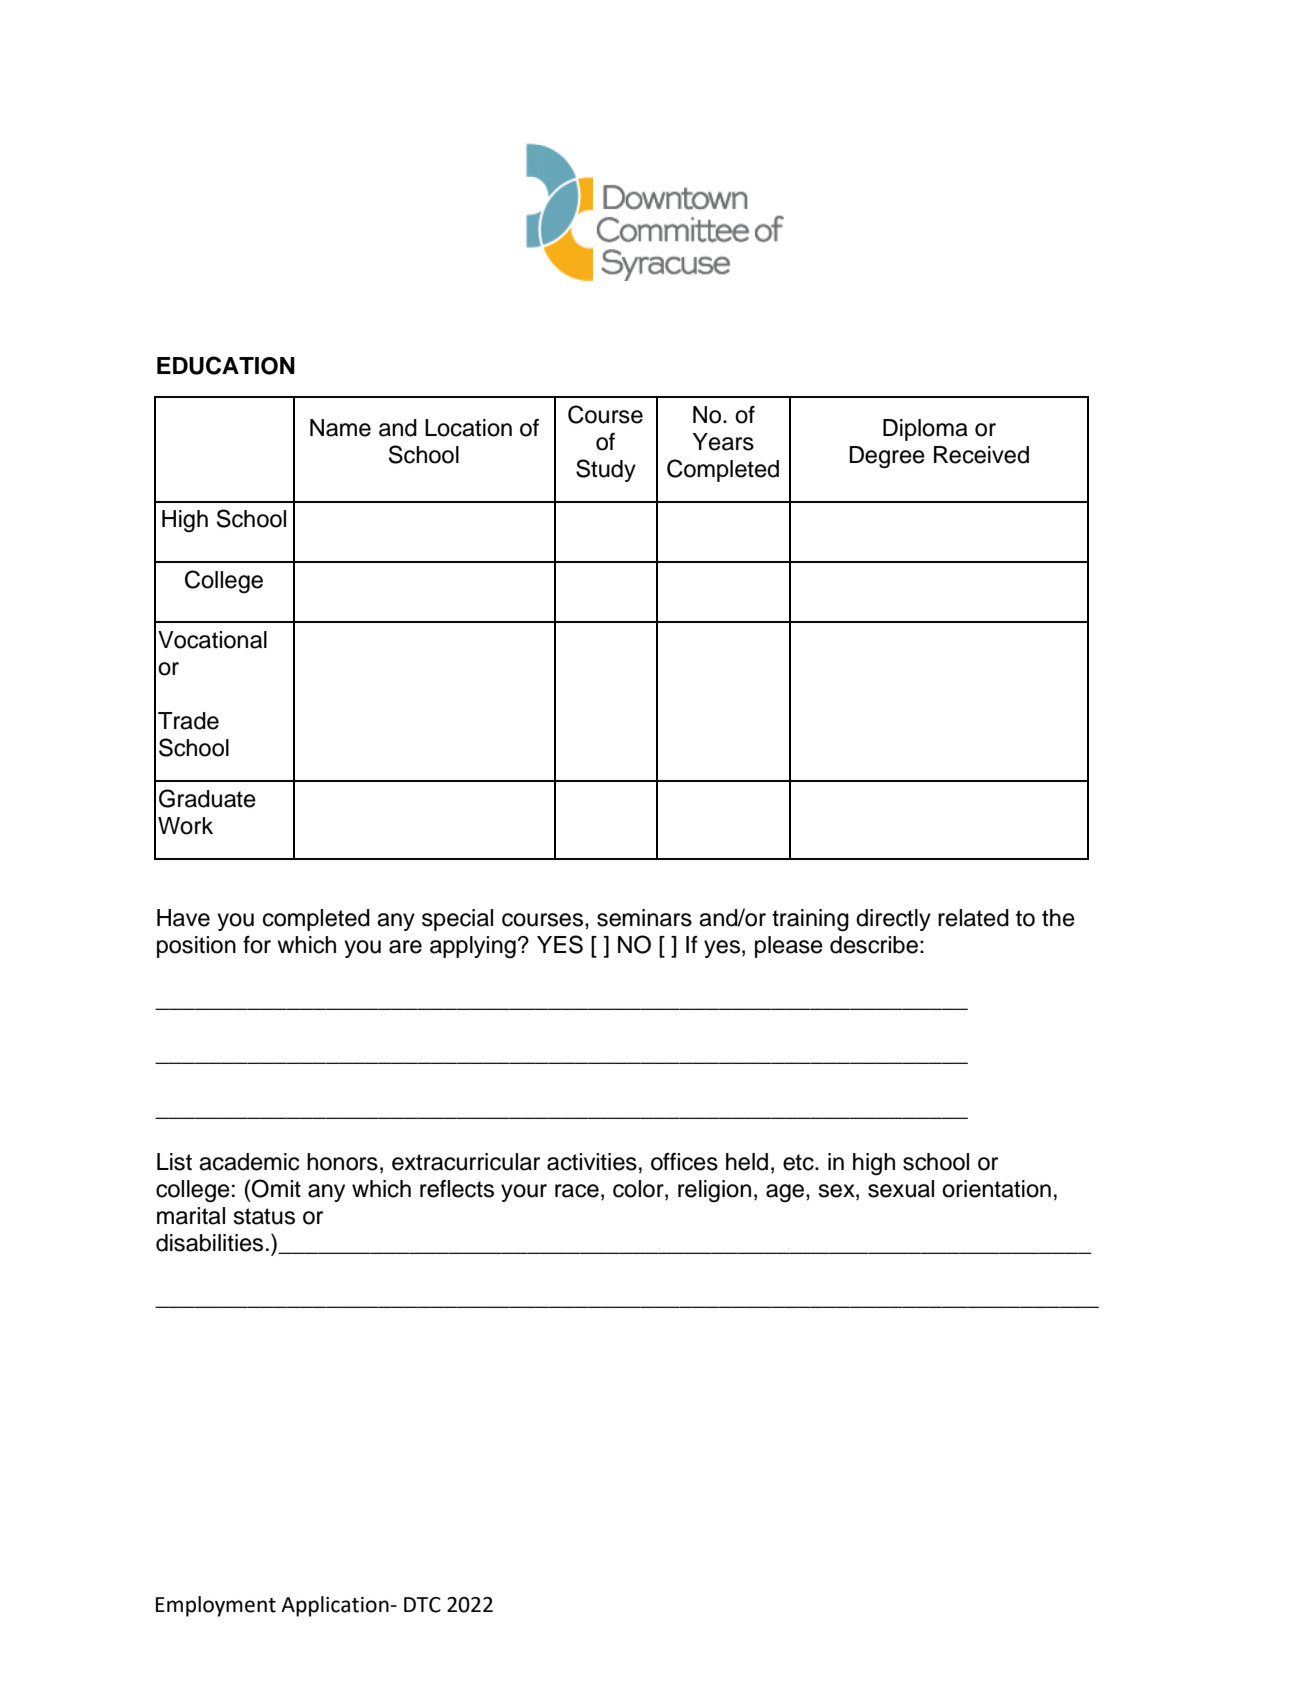 Image resolution: width=1310 pixels, height=1695 pixels. Describe the element at coordinates (216, 1606) in the image. I see `Employment` at that location.
